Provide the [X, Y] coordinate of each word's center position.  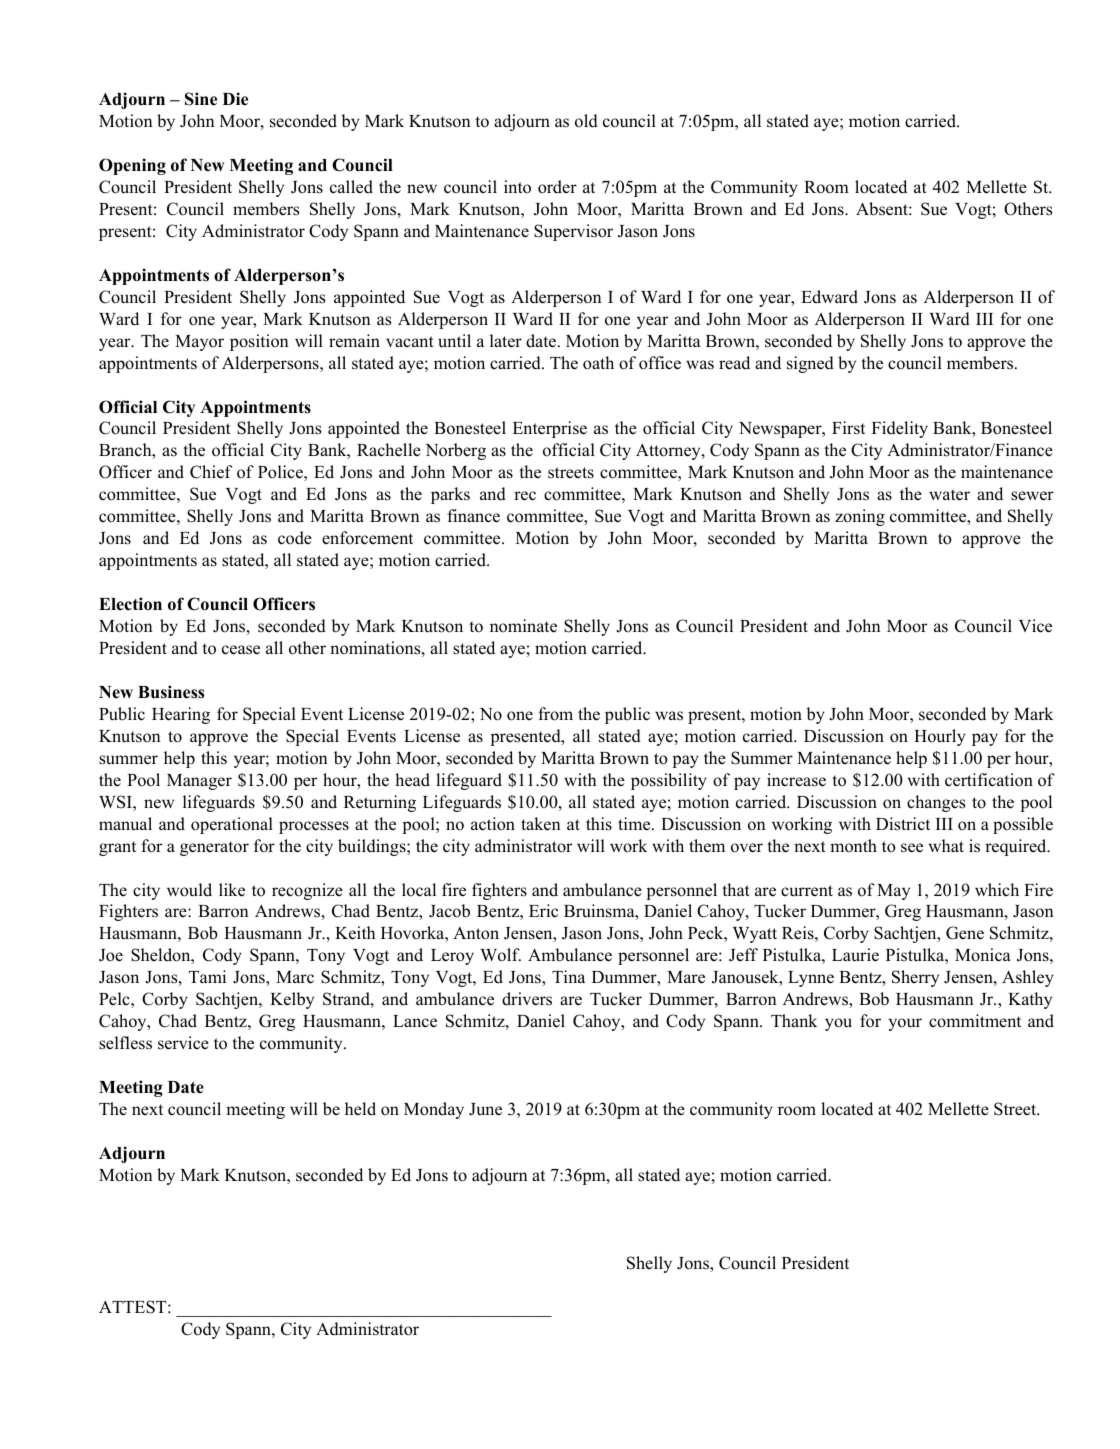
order [557, 187]
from [555, 714]
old [586, 121]
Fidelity [900, 429]
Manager [199, 782]
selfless [125, 1043]
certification [989, 780]
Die [235, 99]
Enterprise [550, 429]
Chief [211, 472]
